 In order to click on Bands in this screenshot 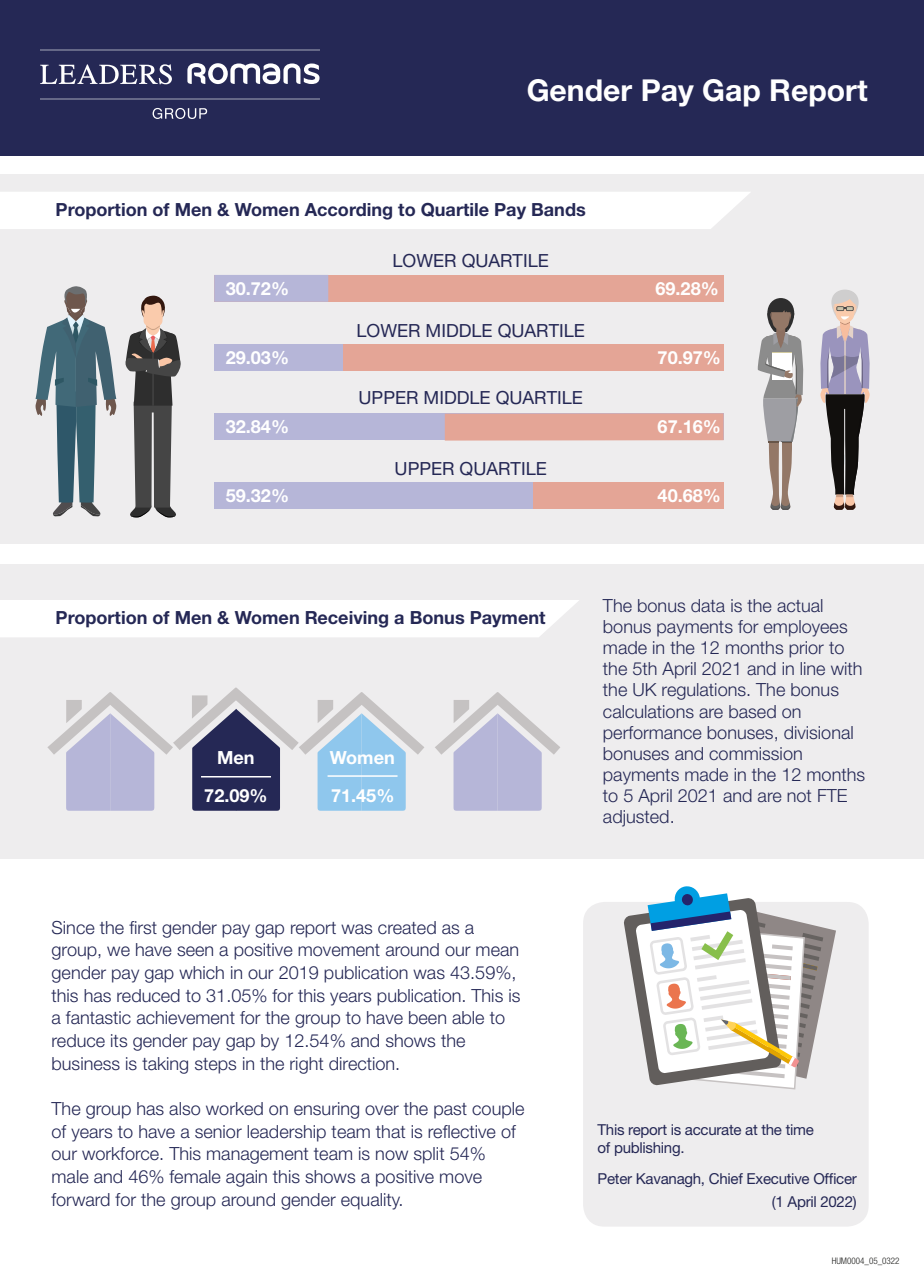, I will do `click(559, 209)`.
